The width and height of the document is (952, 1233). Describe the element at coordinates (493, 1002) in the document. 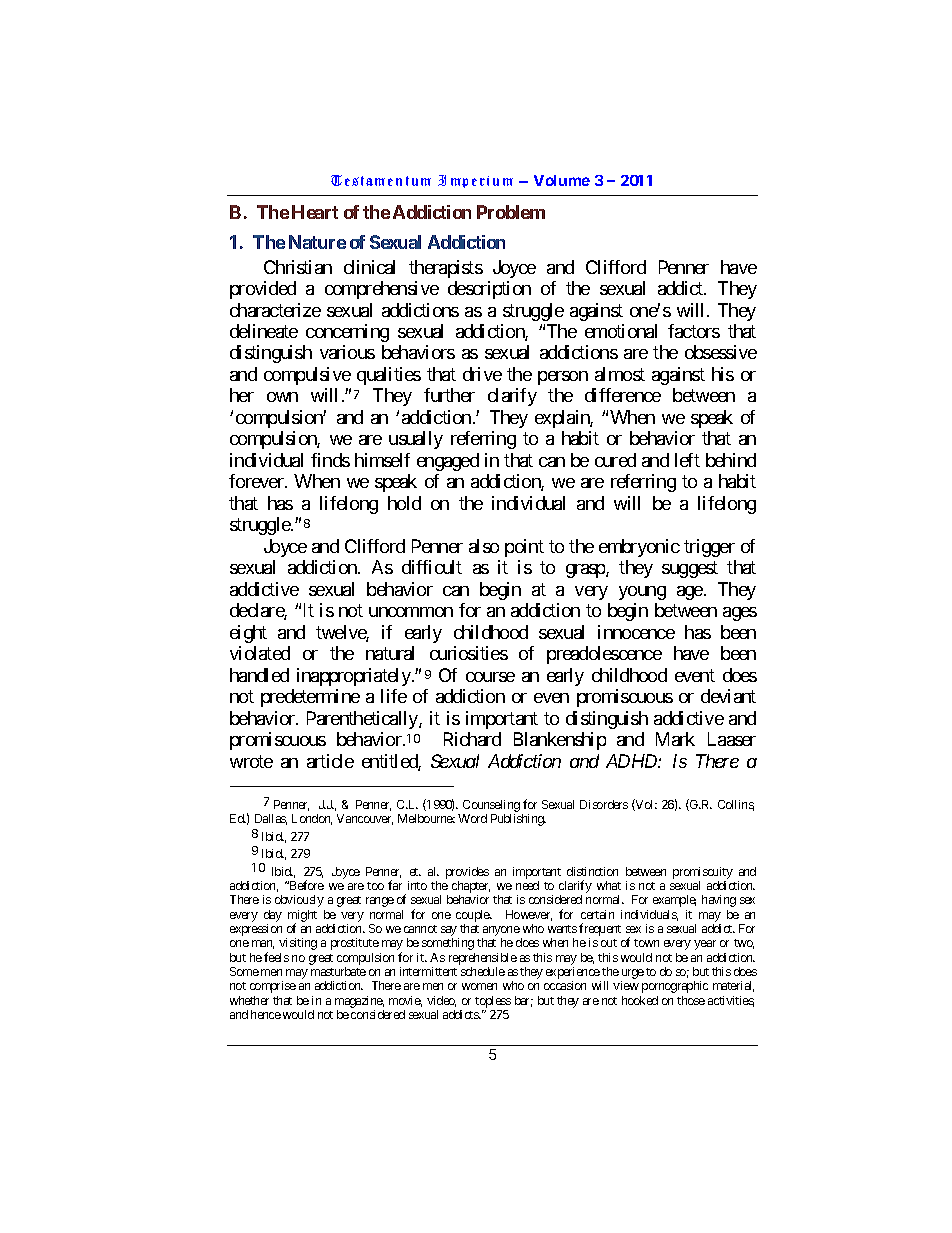

I see `topless` at that location.
